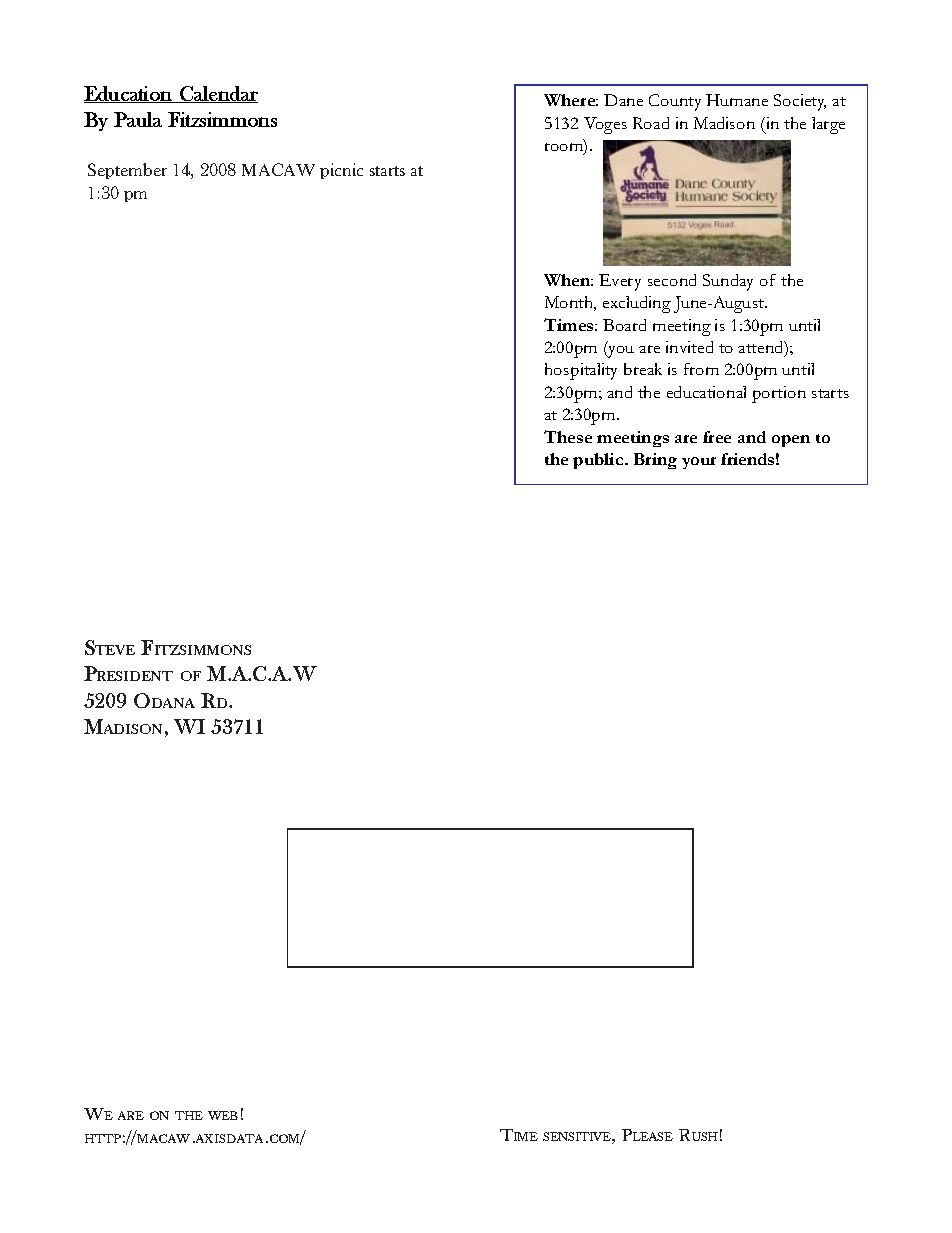 This screenshot has height=1233, width=952. I want to click on Humane, so click(737, 100).
